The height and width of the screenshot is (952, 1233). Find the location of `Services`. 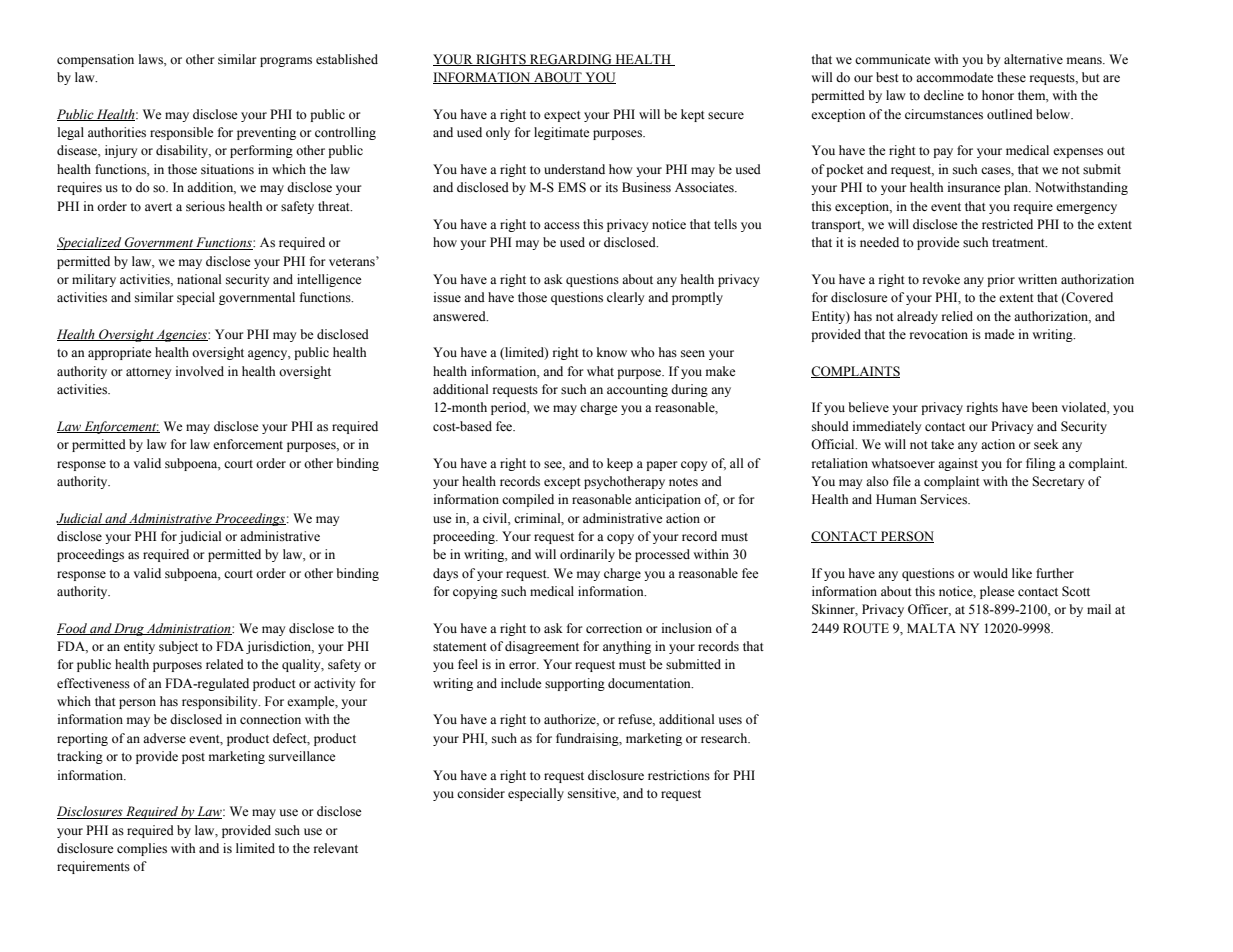

Services is located at coordinates (944, 499).
